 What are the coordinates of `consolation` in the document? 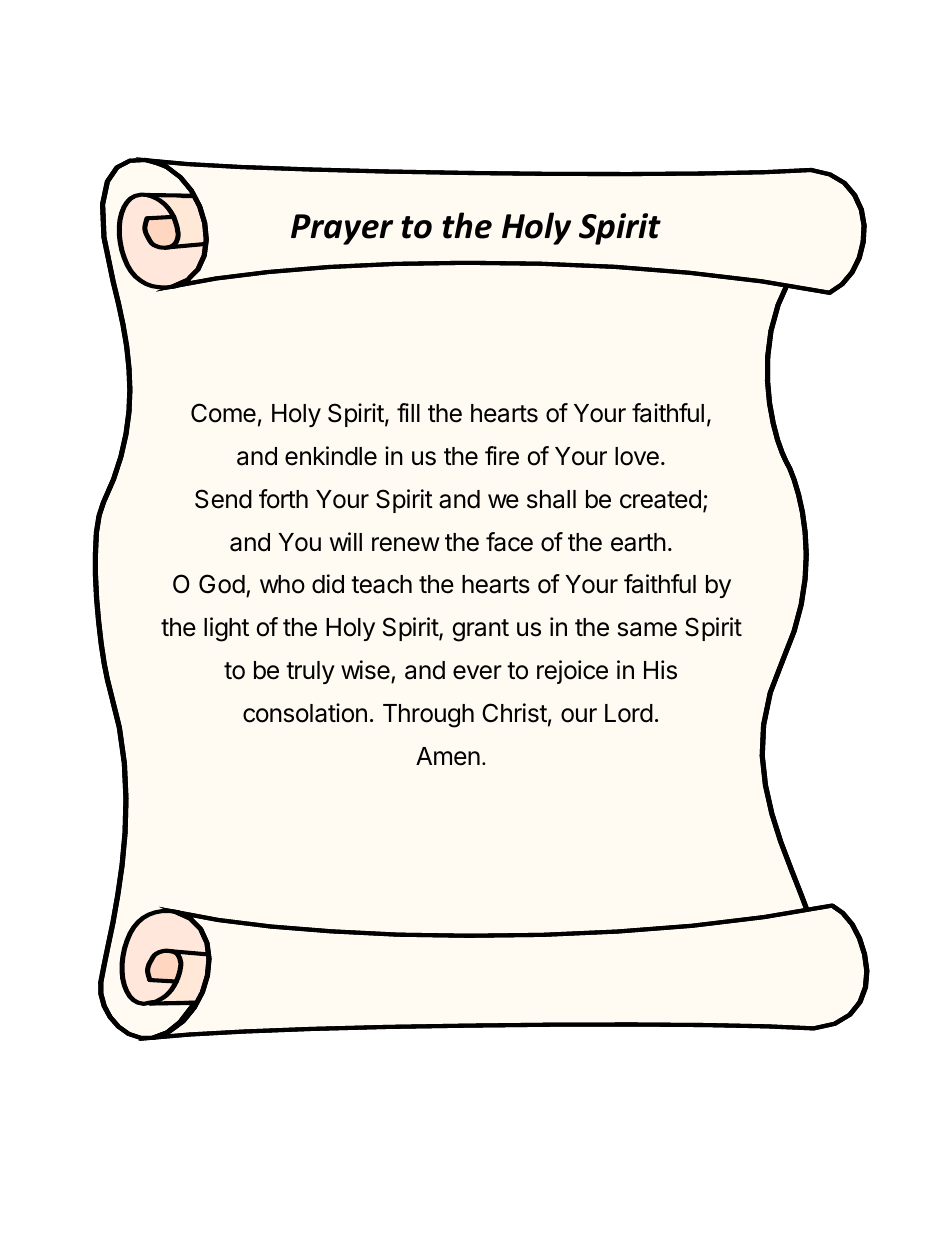 It's located at (305, 713).
